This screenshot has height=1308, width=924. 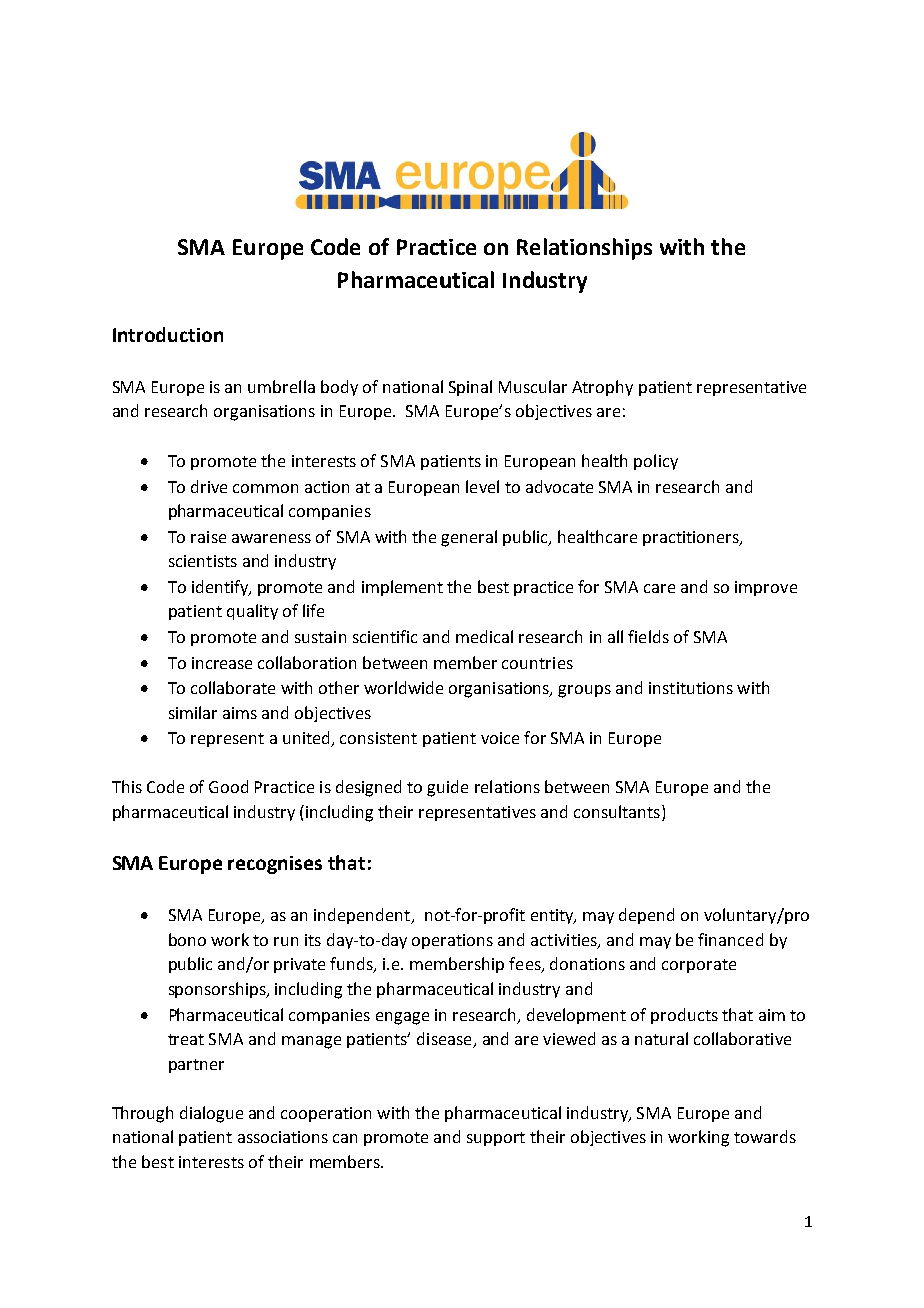 I want to click on Atrophy, so click(x=602, y=388).
